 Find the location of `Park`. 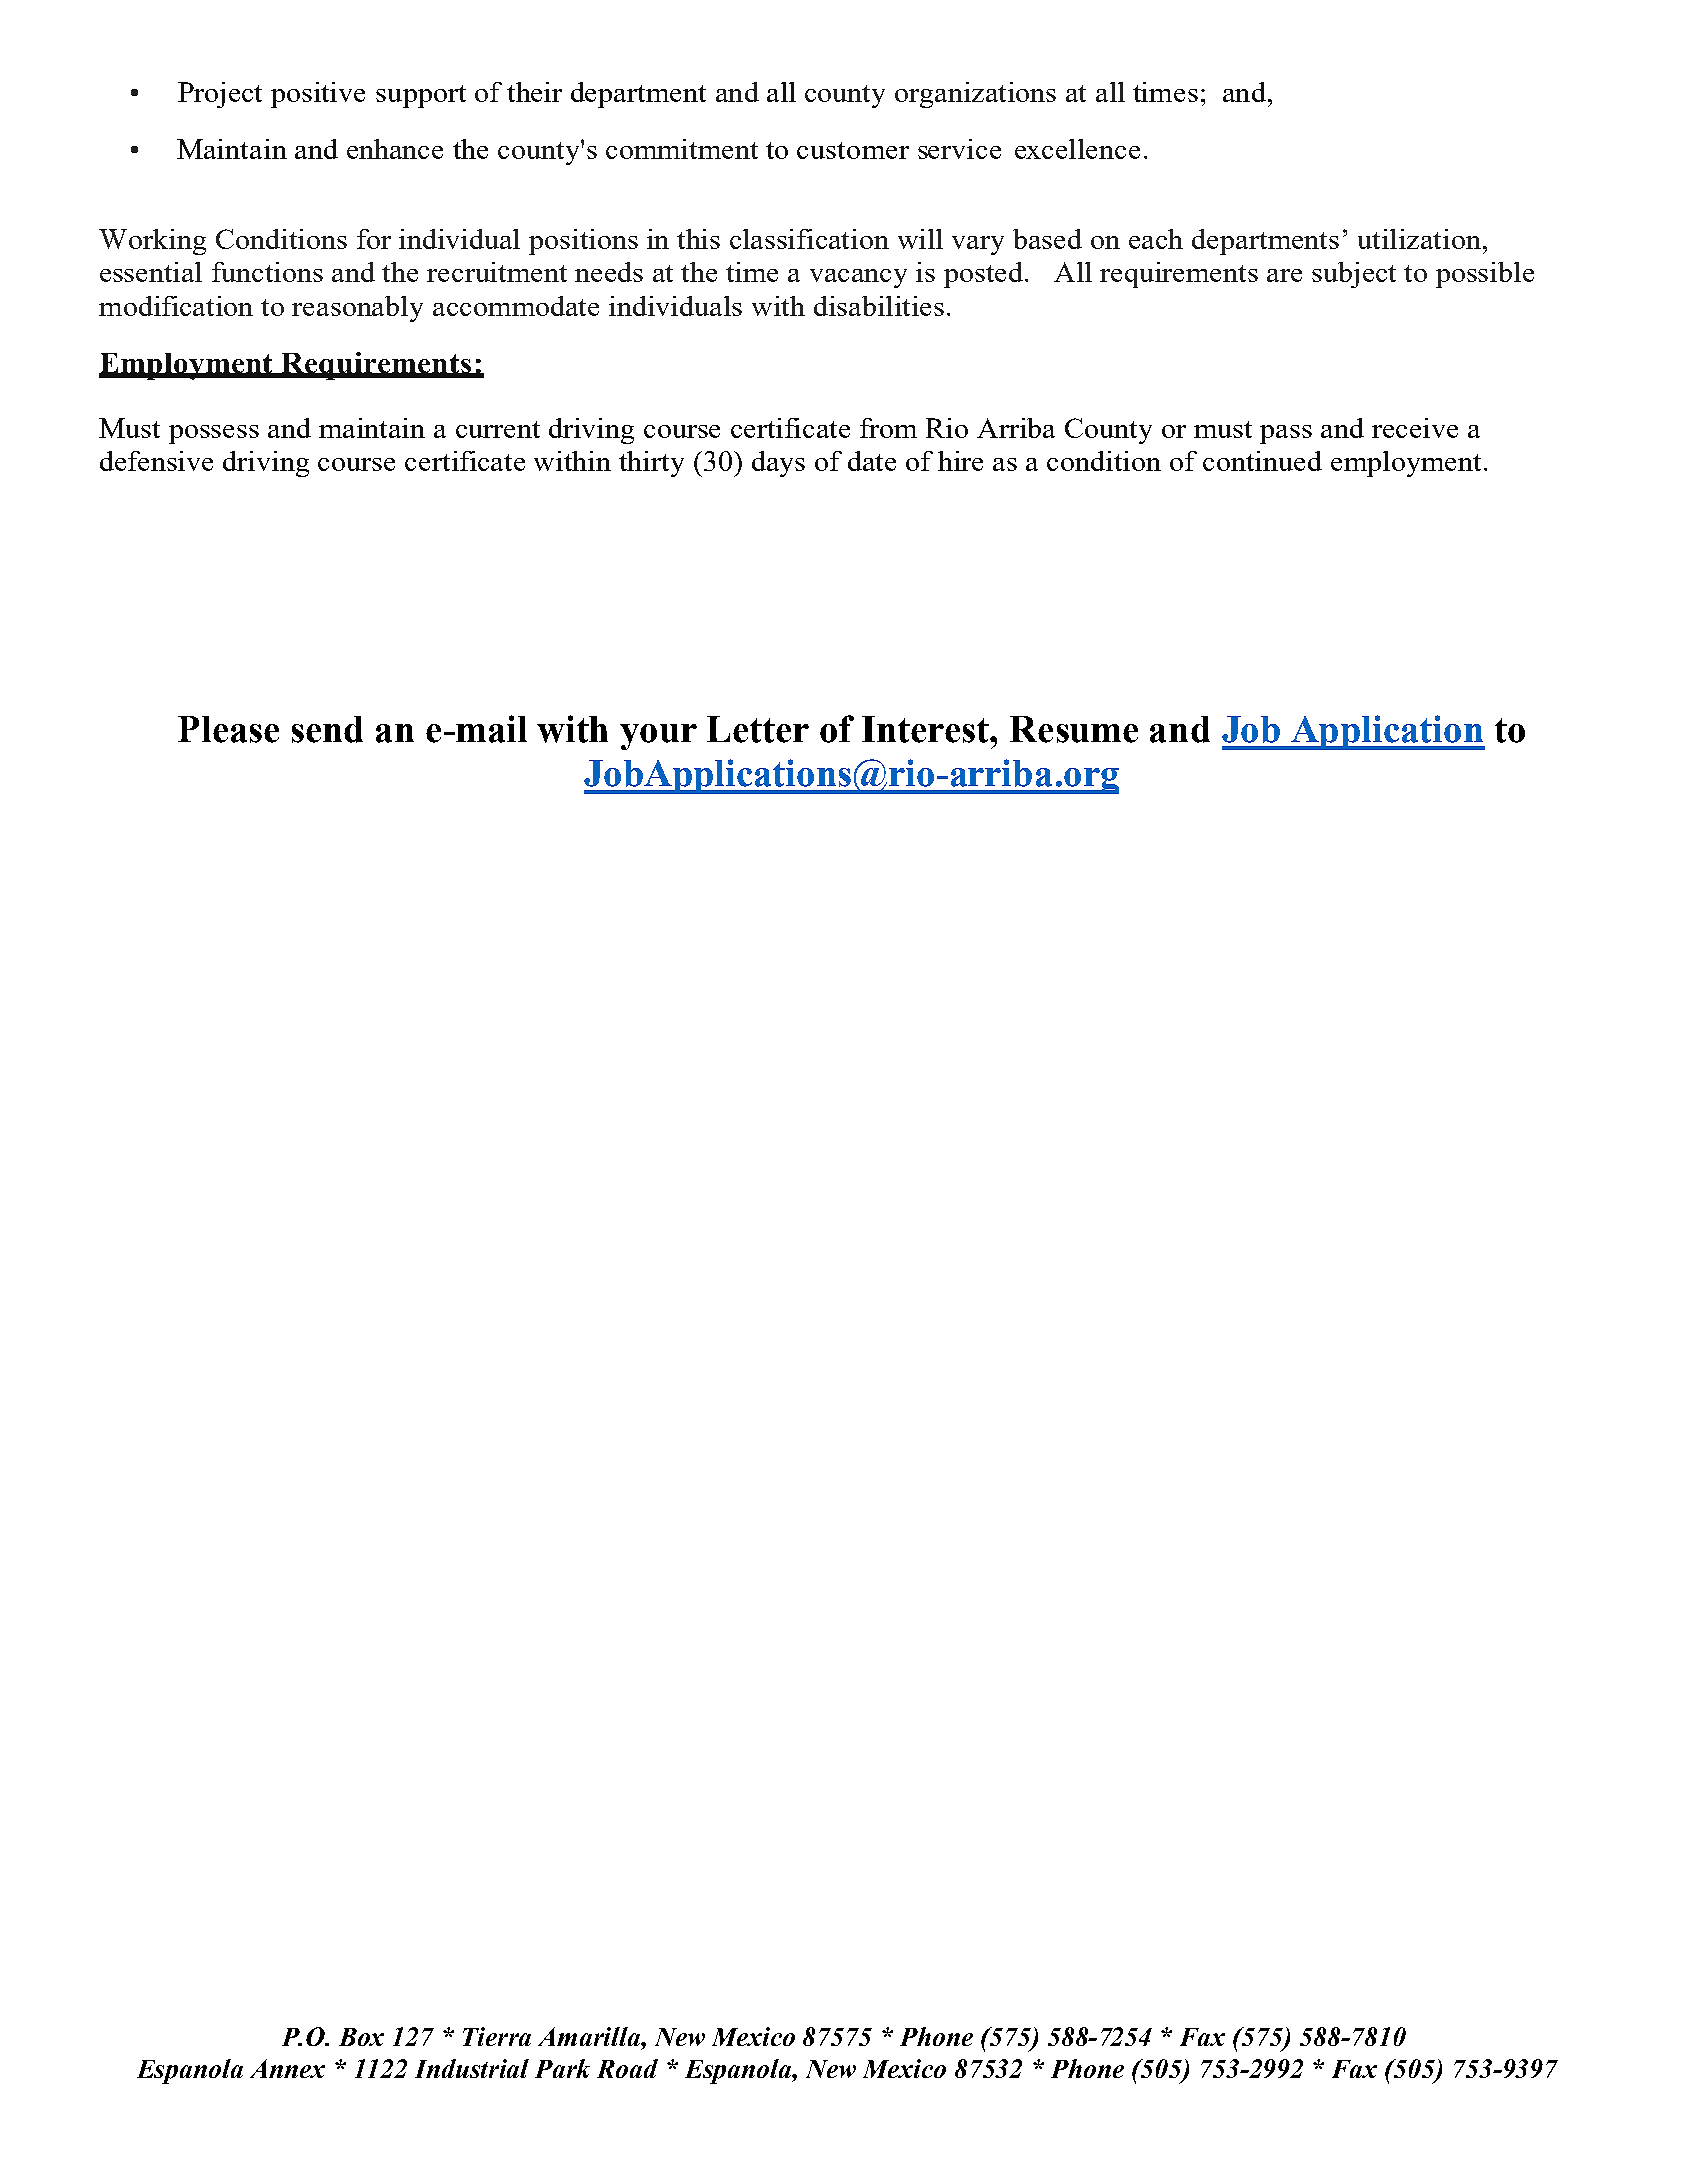

Park is located at coordinates (562, 2068).
